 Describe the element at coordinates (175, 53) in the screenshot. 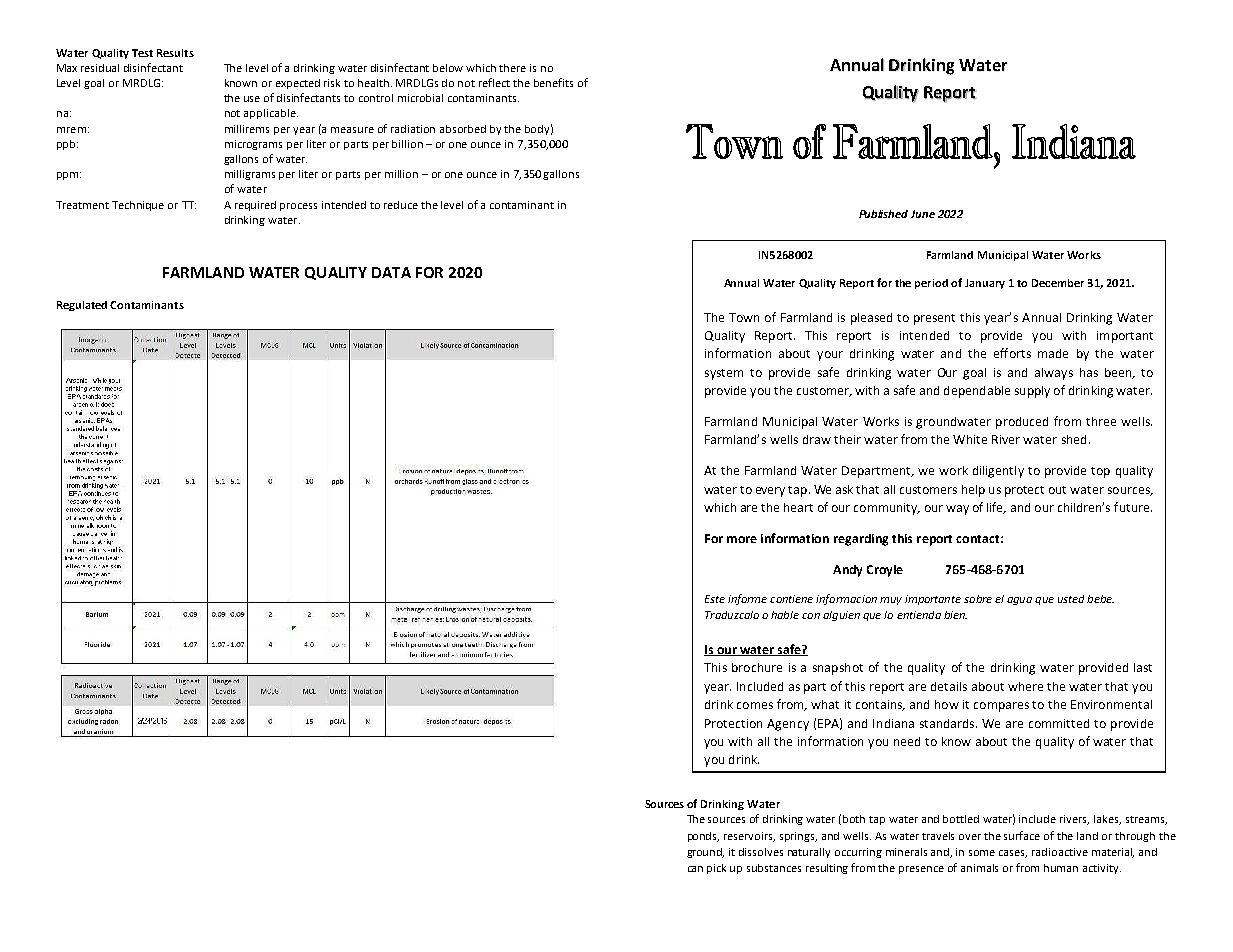

I see `Results` at that location.
